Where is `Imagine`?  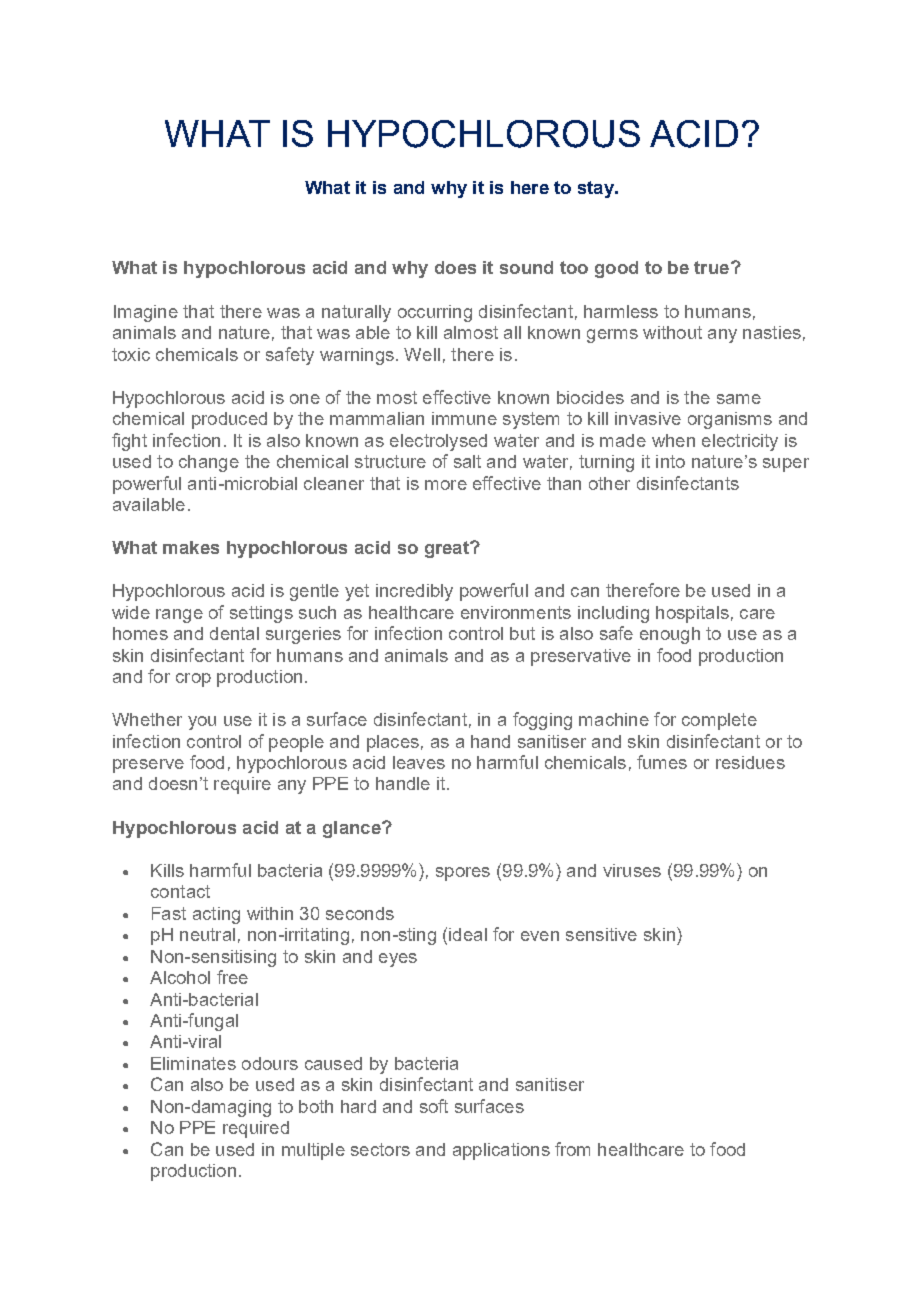 Imagine is located at coordinates (146, 313).
